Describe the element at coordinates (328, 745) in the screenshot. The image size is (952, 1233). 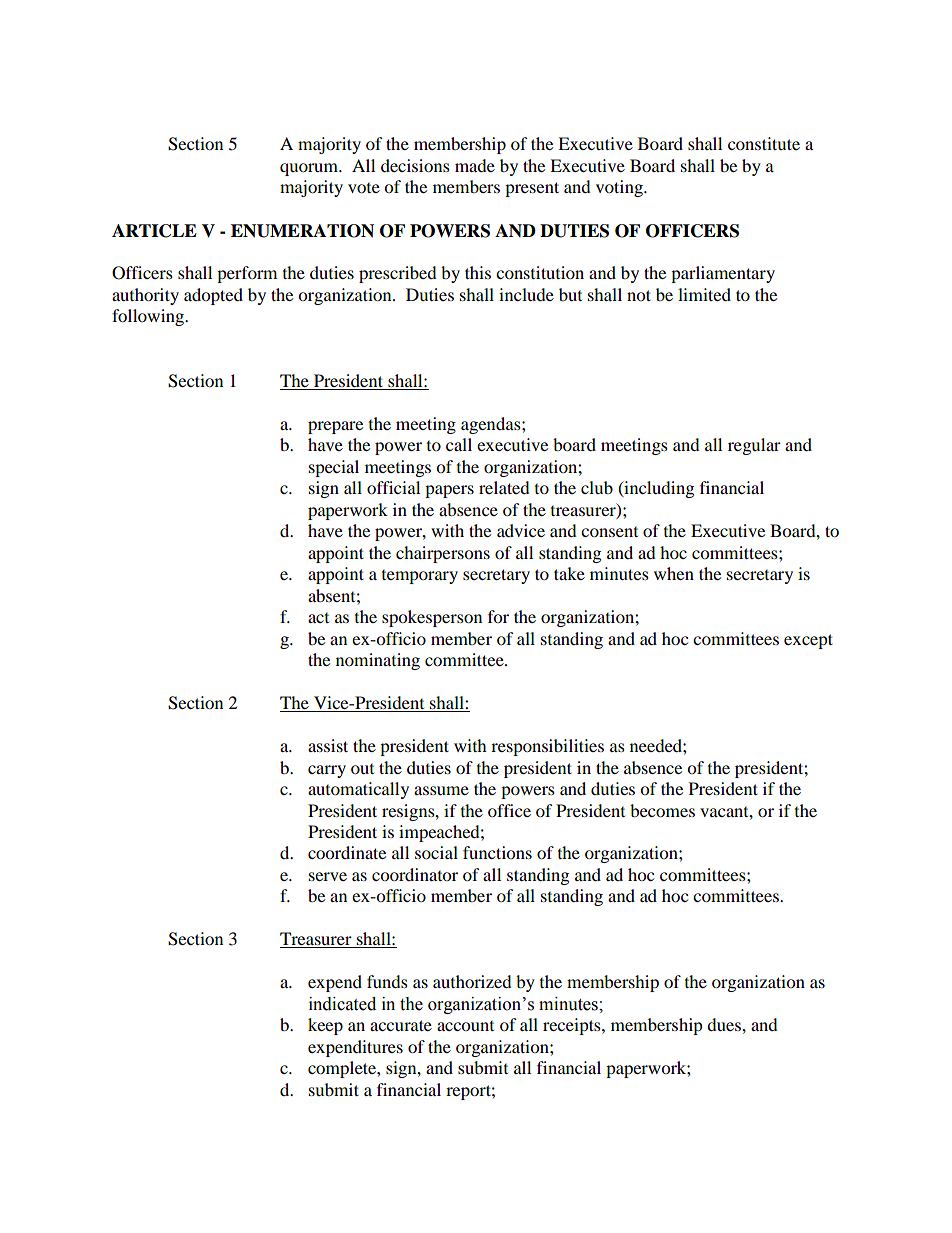
I see `assist` at that location.
